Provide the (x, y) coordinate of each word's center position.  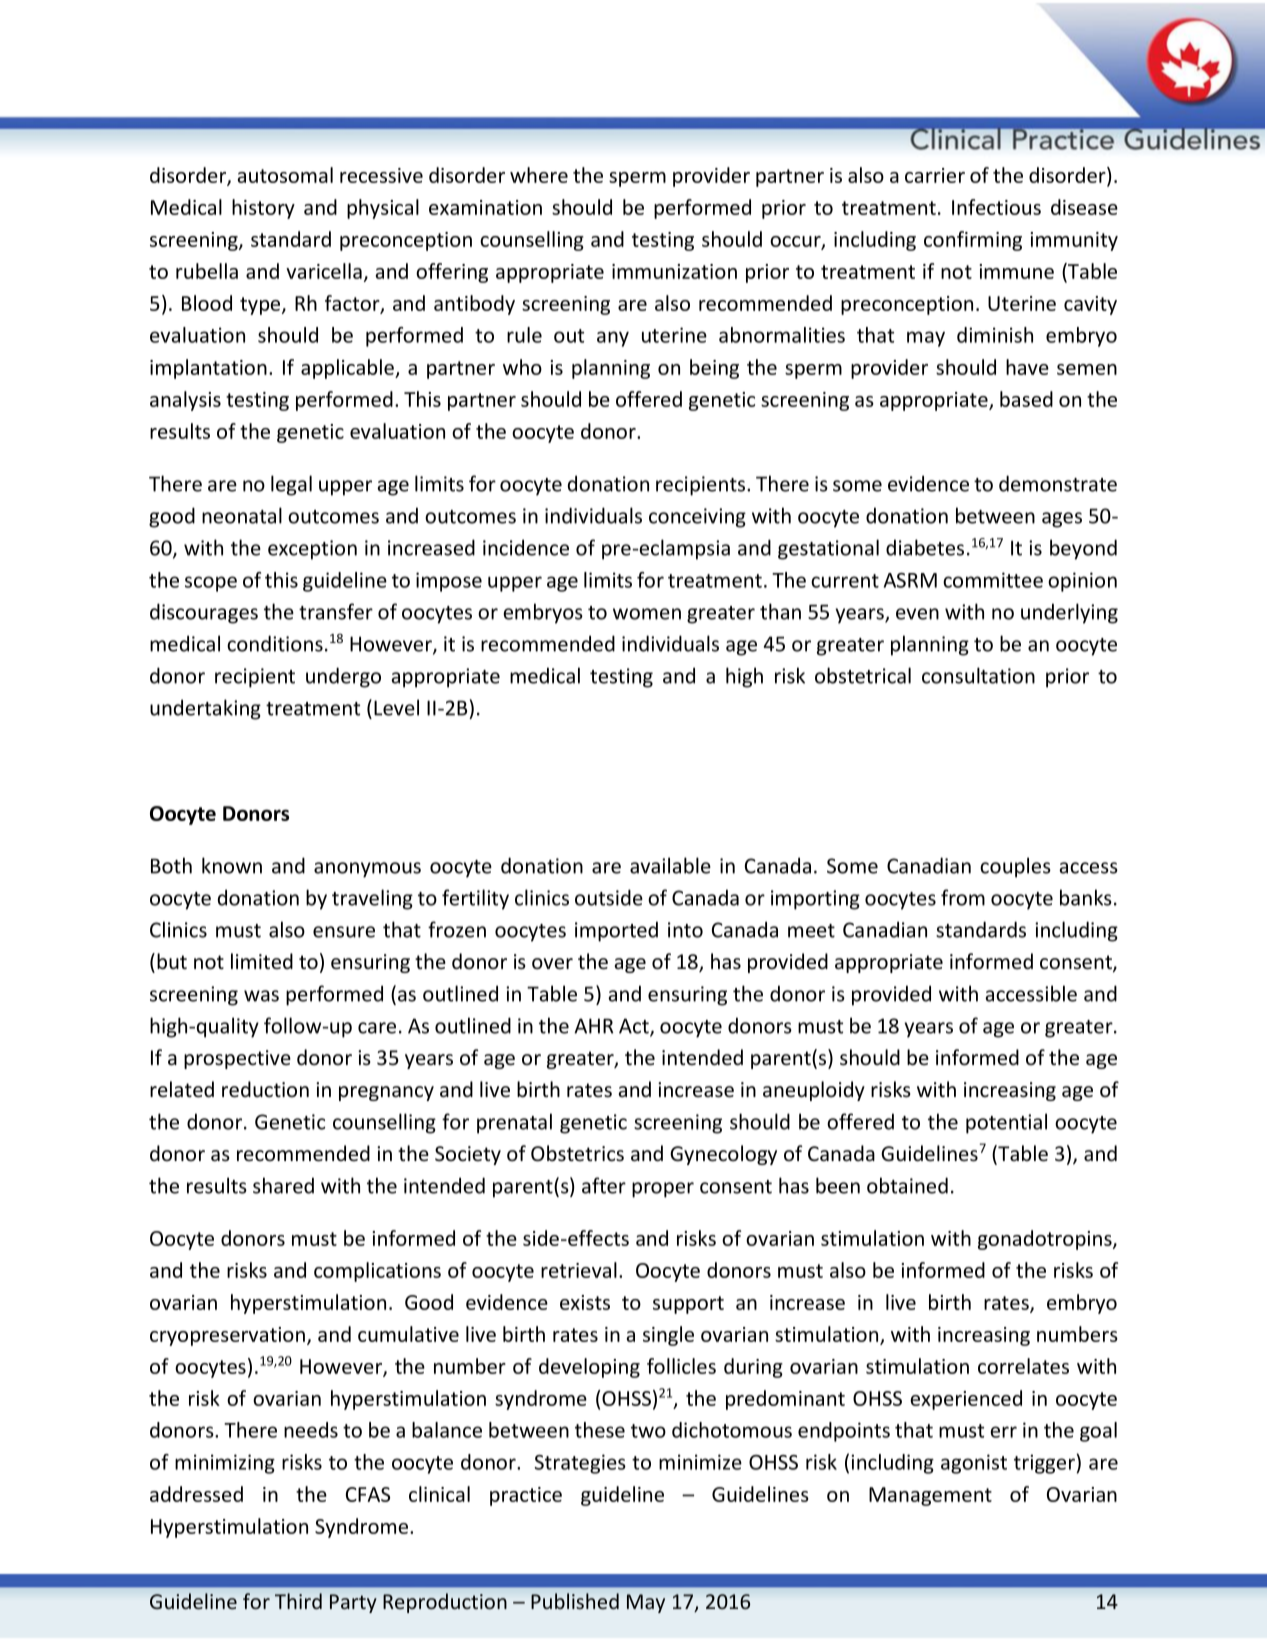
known (232, 865)
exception (312, 550)
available (670, 865)
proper (663, 1190)
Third (298, 1601)
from (963, 897)
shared (283, 1185)
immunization (674, 271)
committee (993, 580)
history (263, 209)
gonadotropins (1046, 1240)
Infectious (996, 207)
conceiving (697, 518)
